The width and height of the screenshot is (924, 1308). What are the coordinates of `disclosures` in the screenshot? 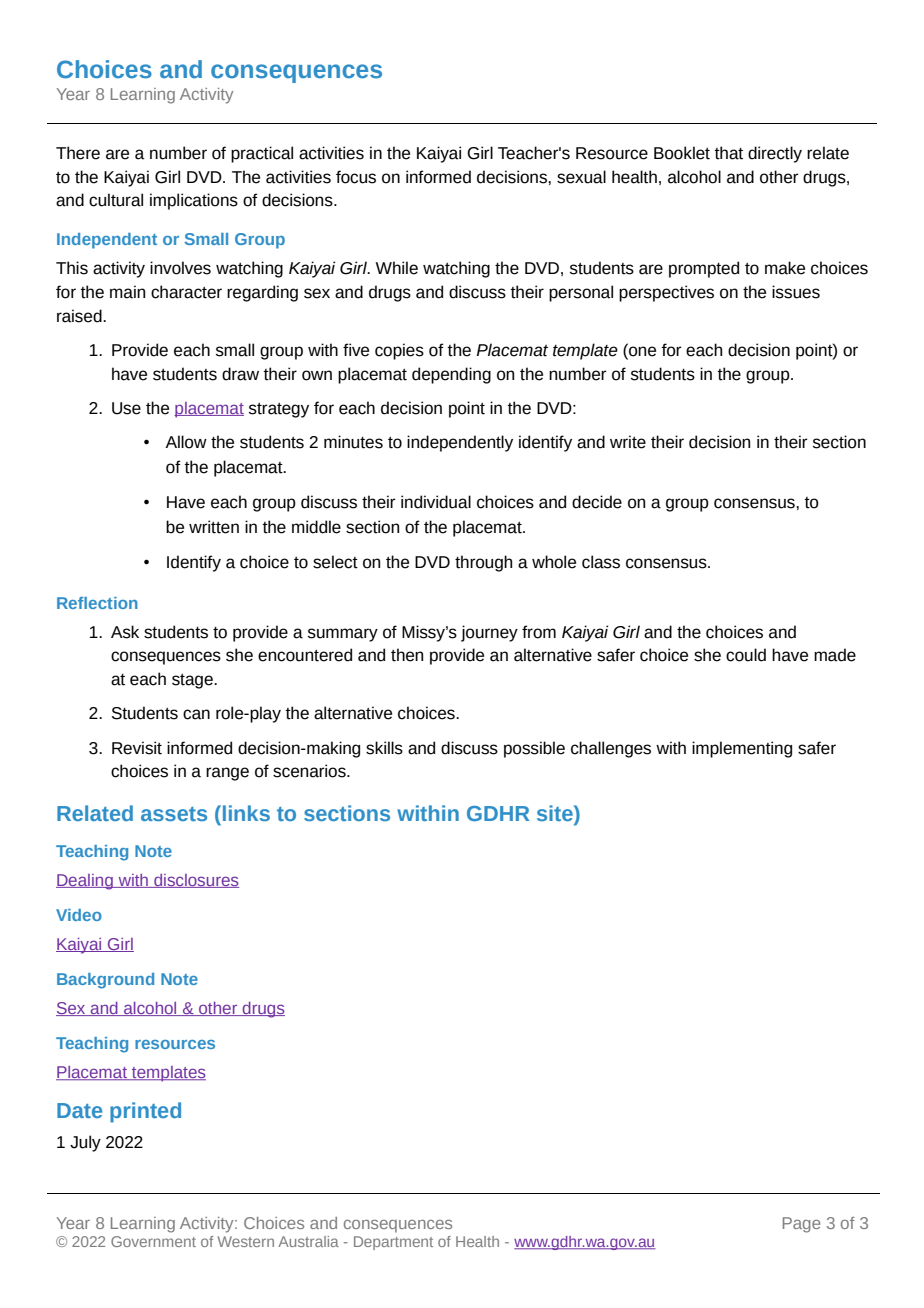 It's located at (195, 881).
